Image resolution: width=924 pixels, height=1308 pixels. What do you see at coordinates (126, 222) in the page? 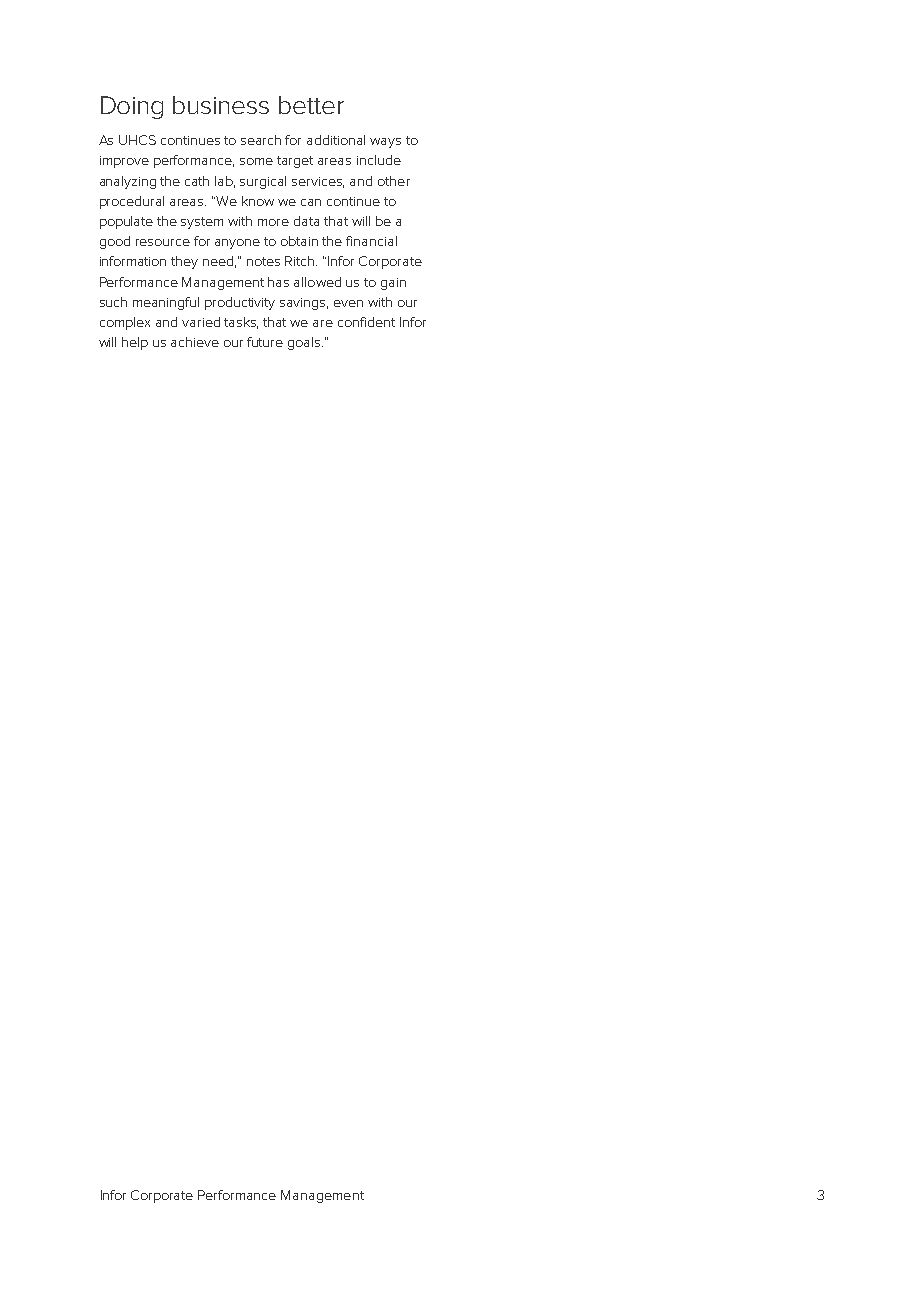
I see `populate` at bounding box center [126, 222].
